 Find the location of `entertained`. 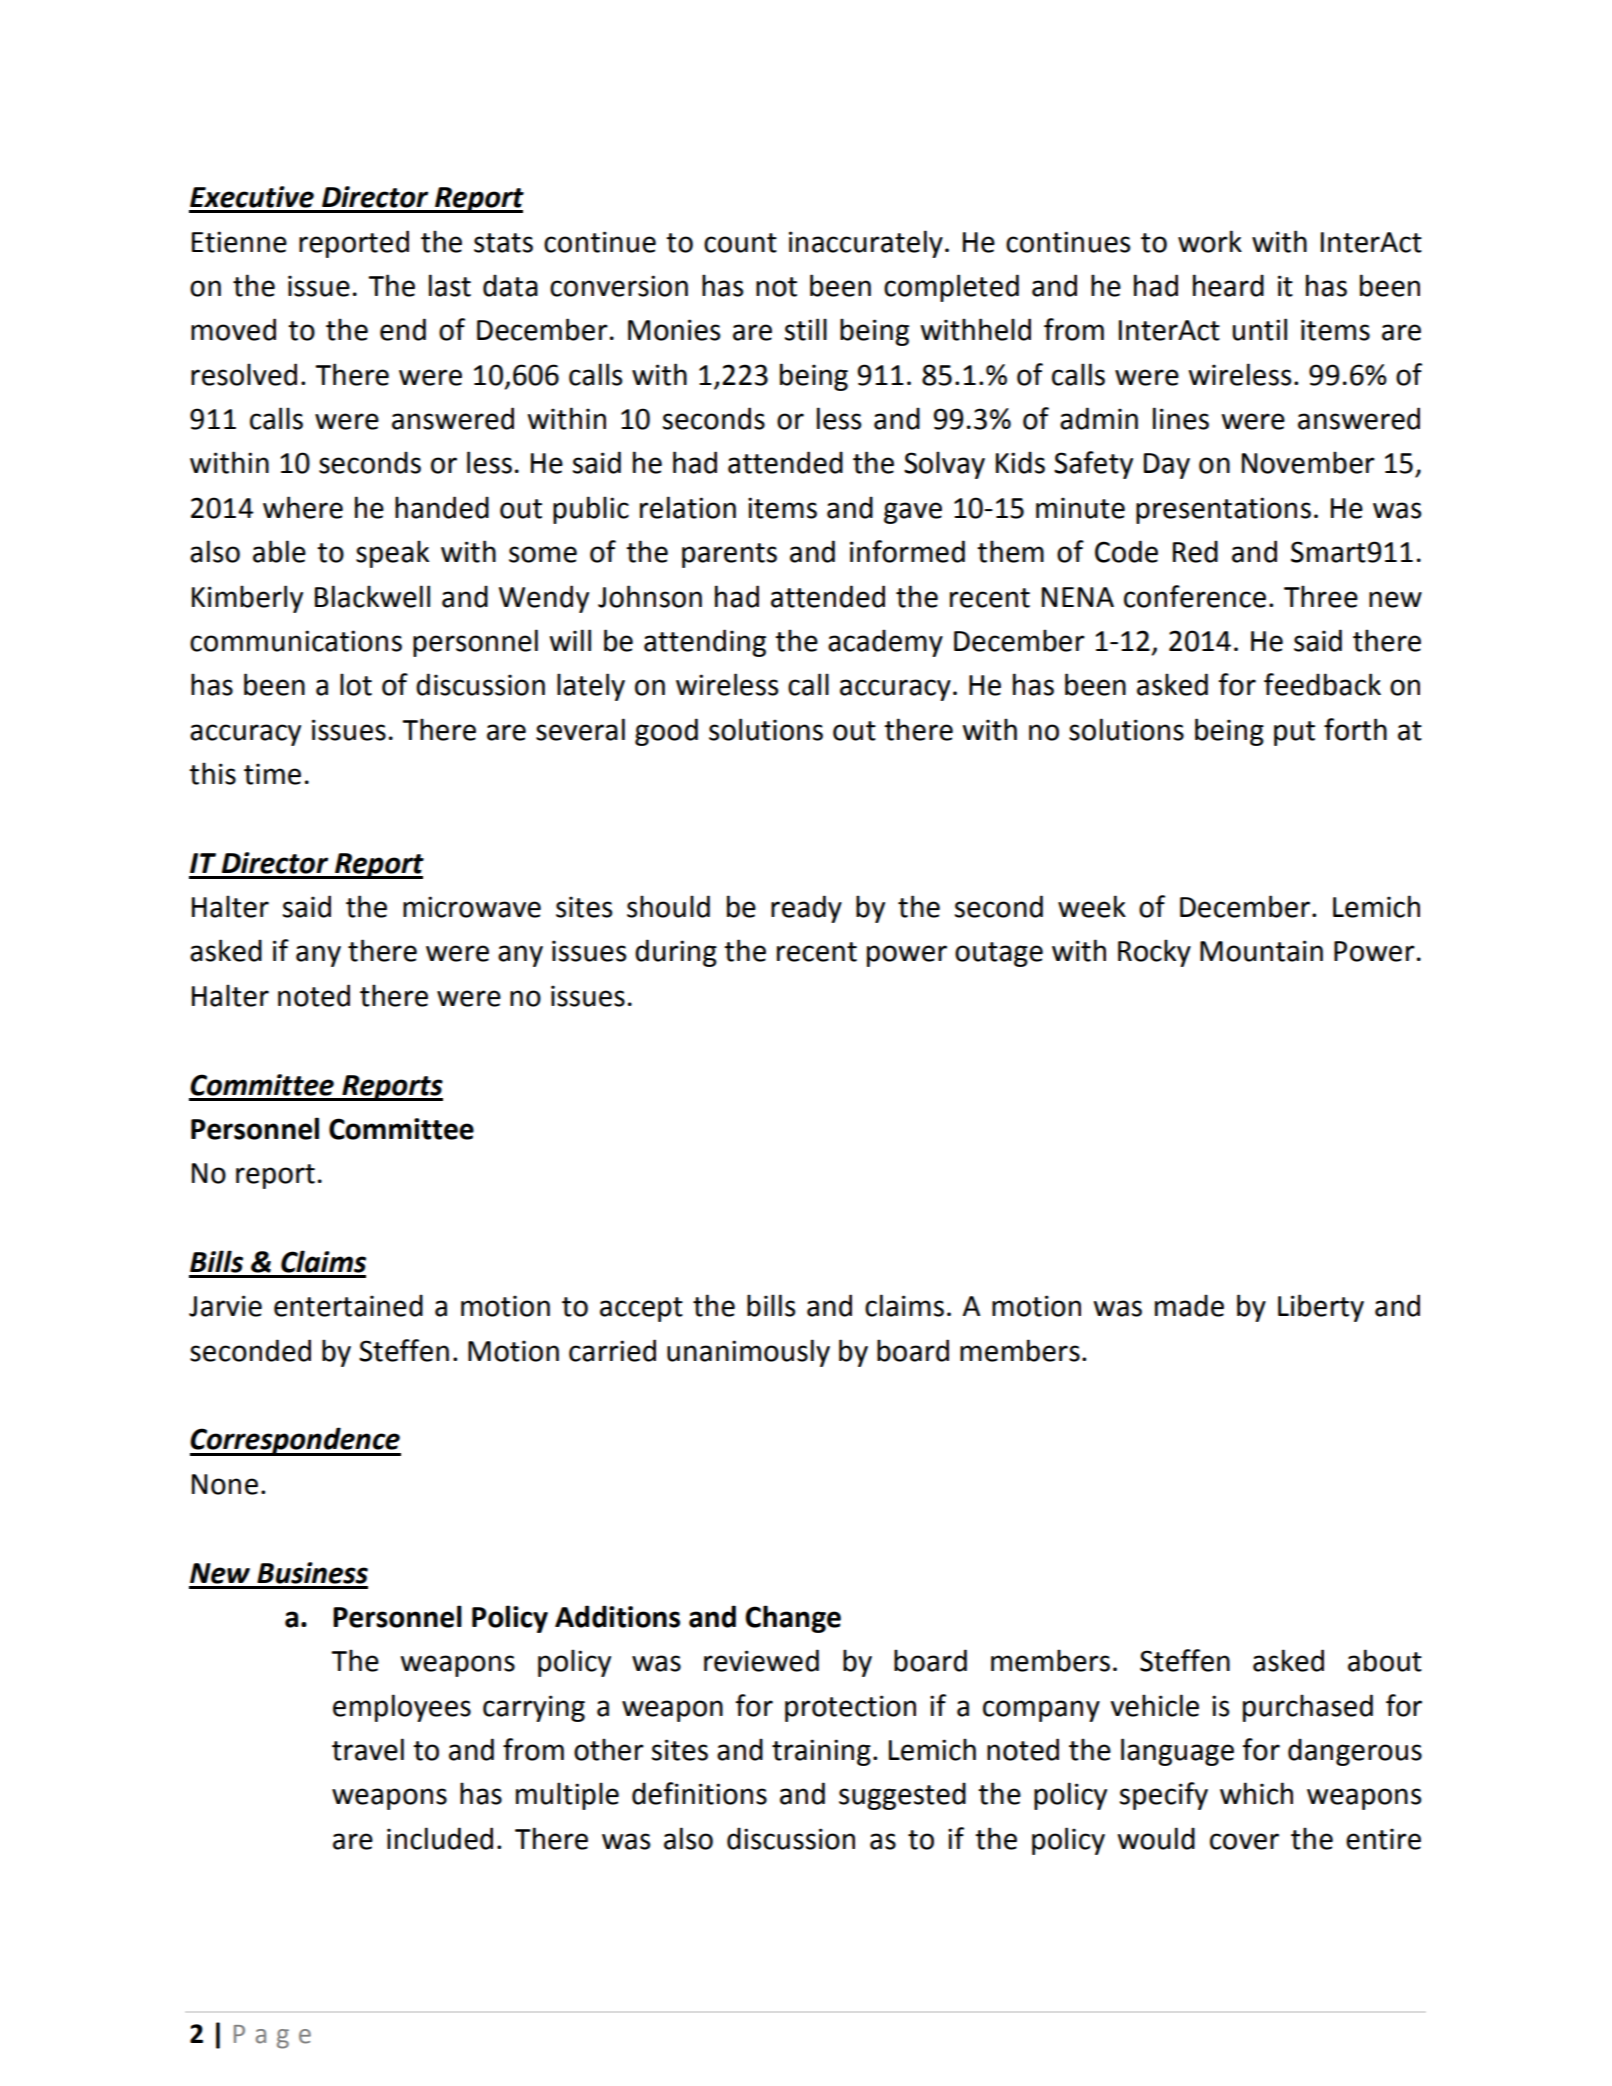

entertained is located at coordinates (348, 1305).
